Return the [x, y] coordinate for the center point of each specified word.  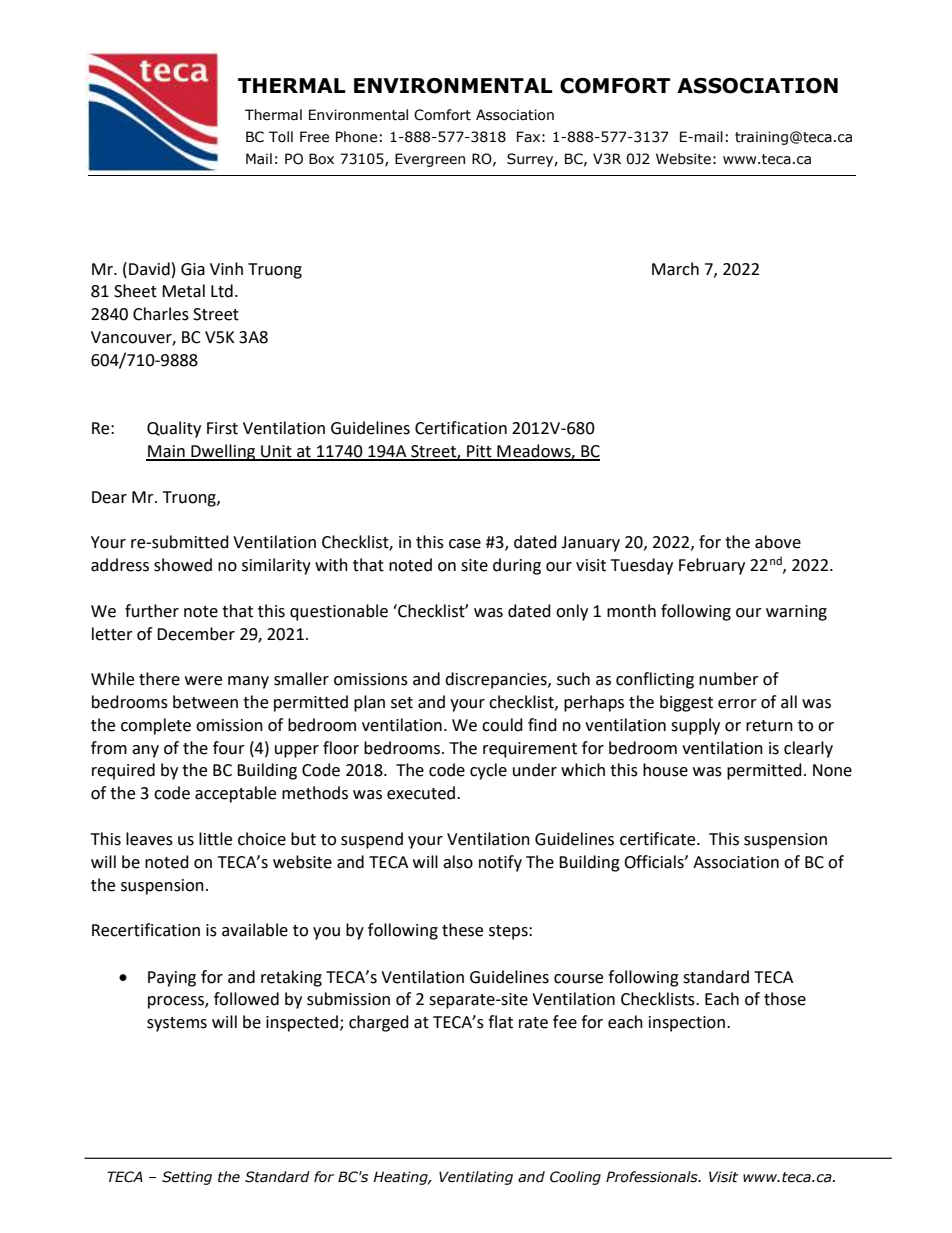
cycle [488, 771]
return [769, 726]
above [778, 542]
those [785, 999]
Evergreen [430, 160]
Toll [281, 137]
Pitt [479, 452]
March [675, 269]
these [462, 930]
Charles [161, 314]
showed [183, 565]
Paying [172, 979]
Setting [187, 1178]
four [229, 748]
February [712, 566]
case [465, 544]
